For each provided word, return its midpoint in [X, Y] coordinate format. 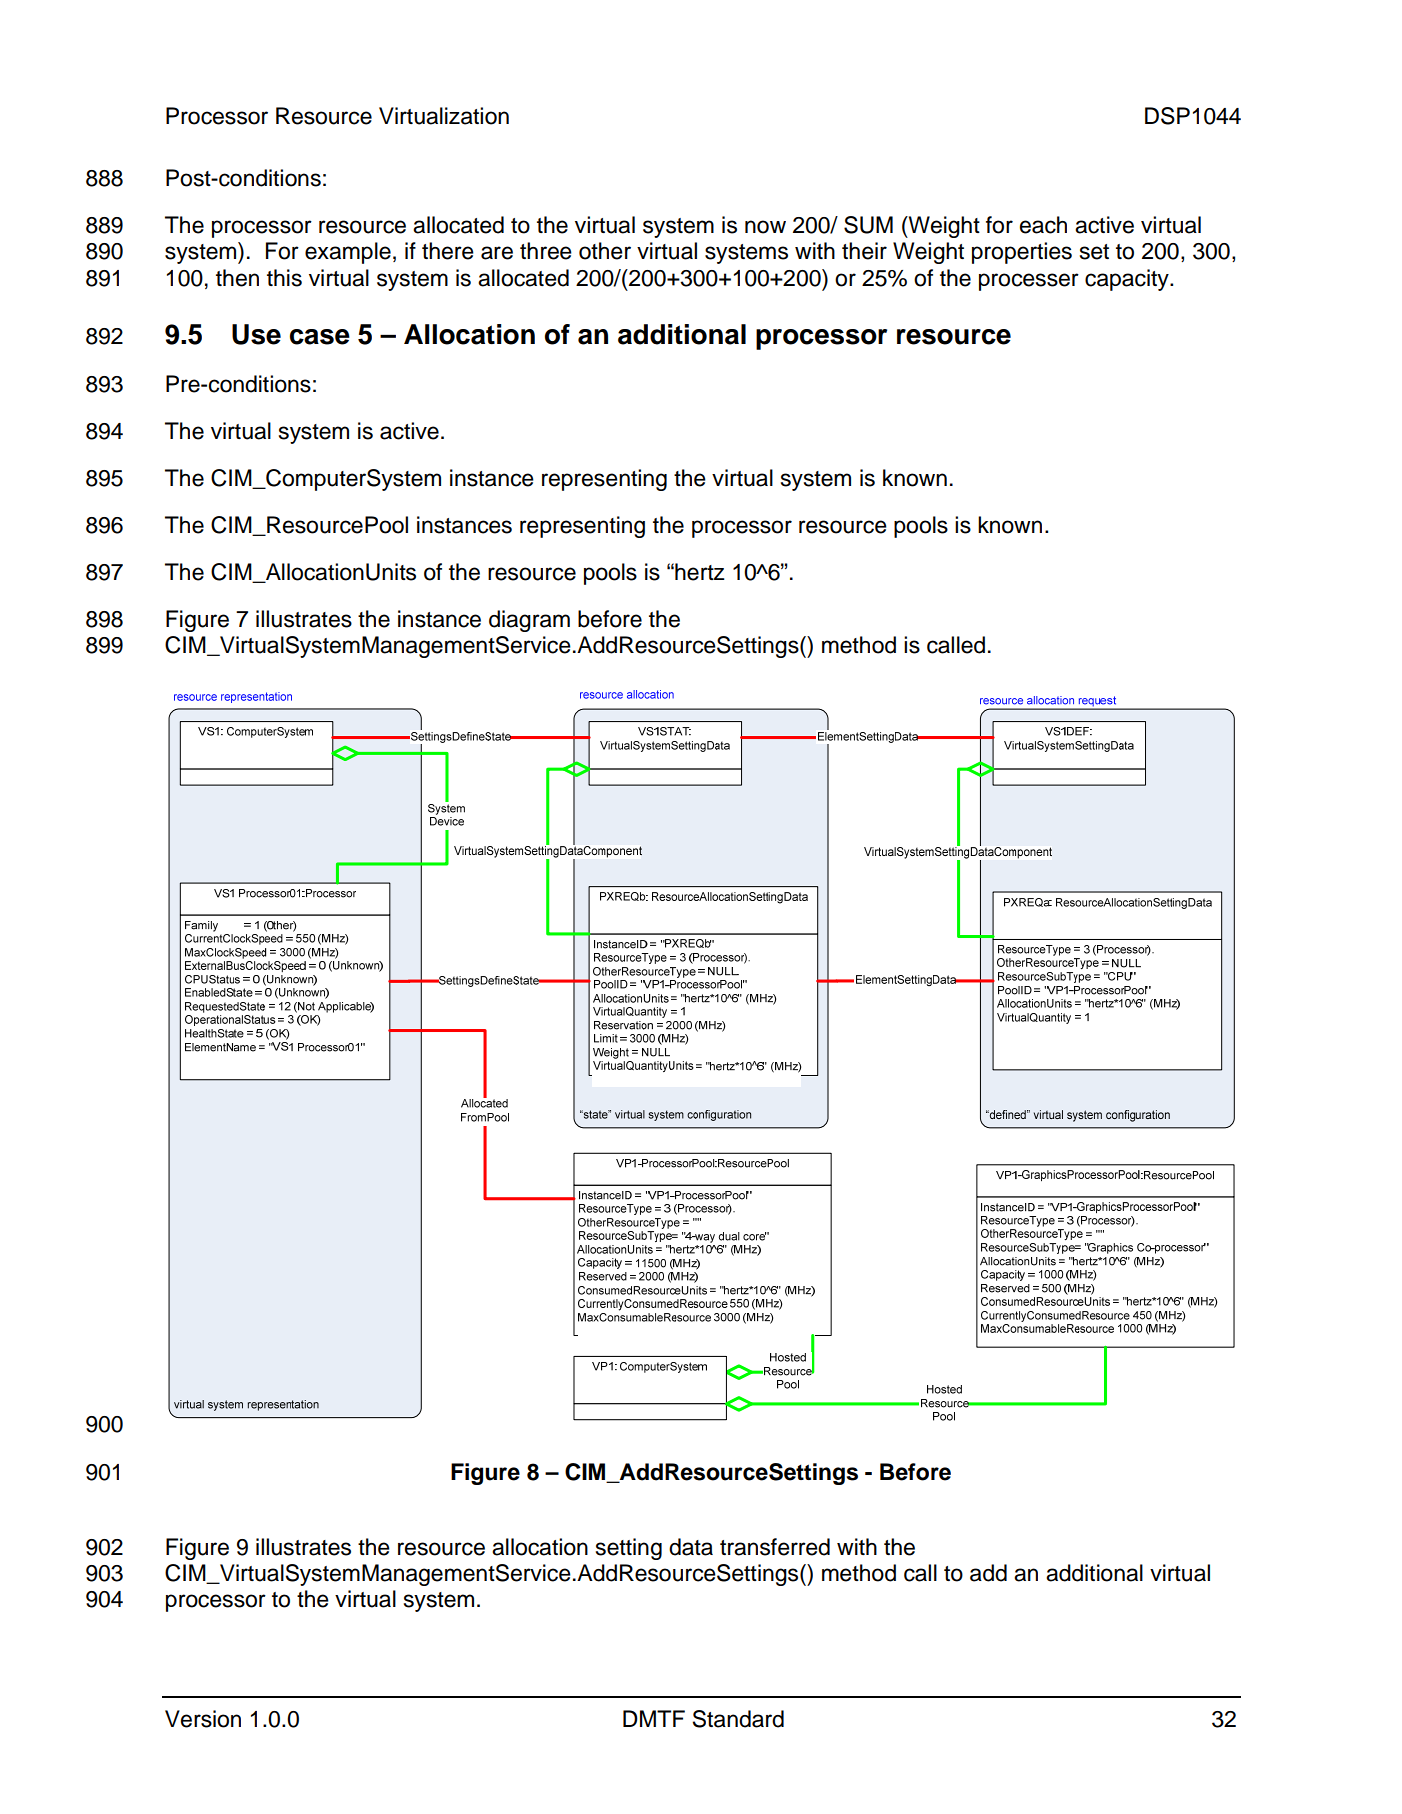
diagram [529, 621]
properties [1022, 253]
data [691, 1547]
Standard [738, 1719]
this [284, 278]
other [605, 251]
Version [203, 1719]
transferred [775, 1547]
